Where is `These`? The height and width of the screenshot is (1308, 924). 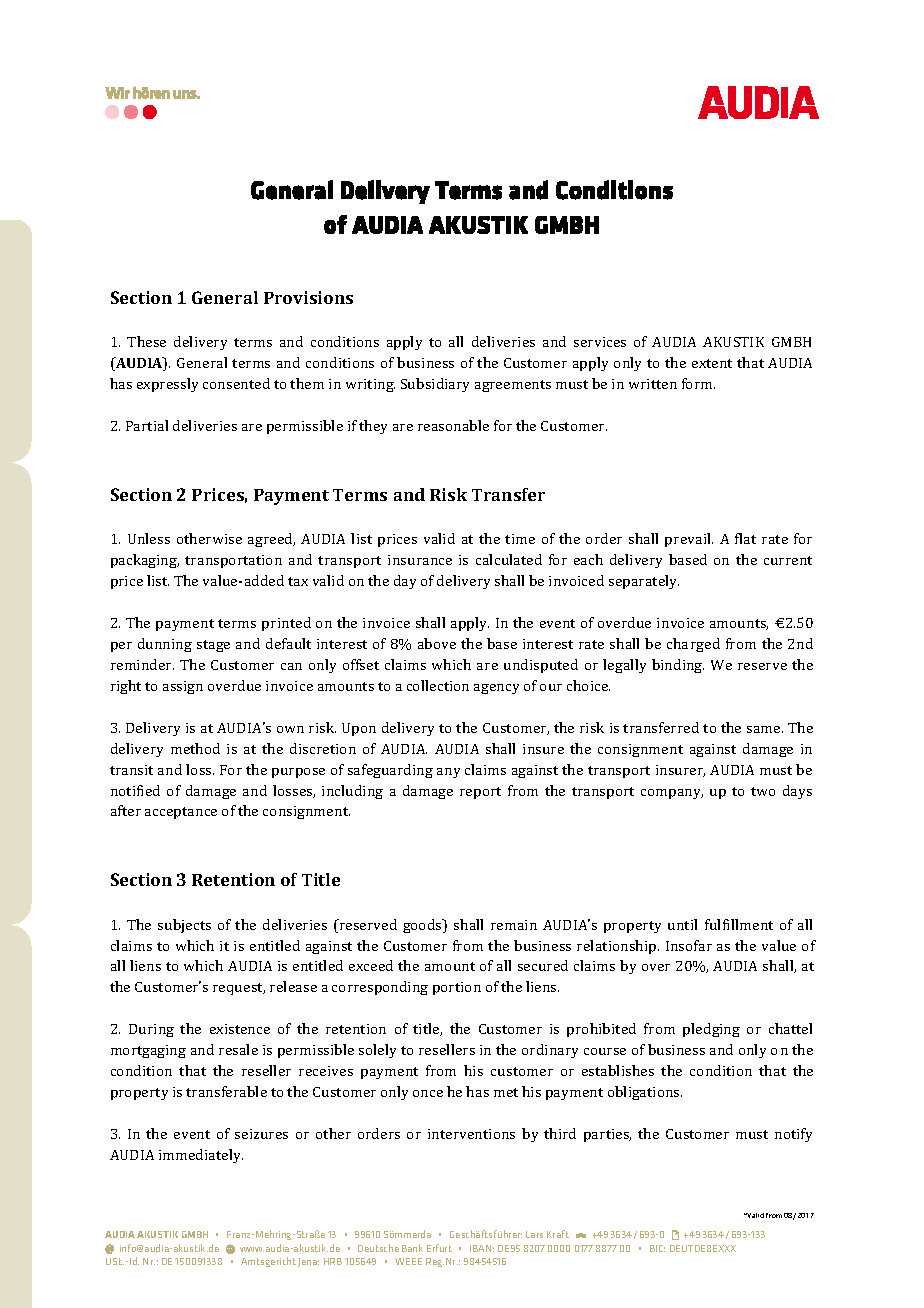
These is located at coordinates (146, 341).
